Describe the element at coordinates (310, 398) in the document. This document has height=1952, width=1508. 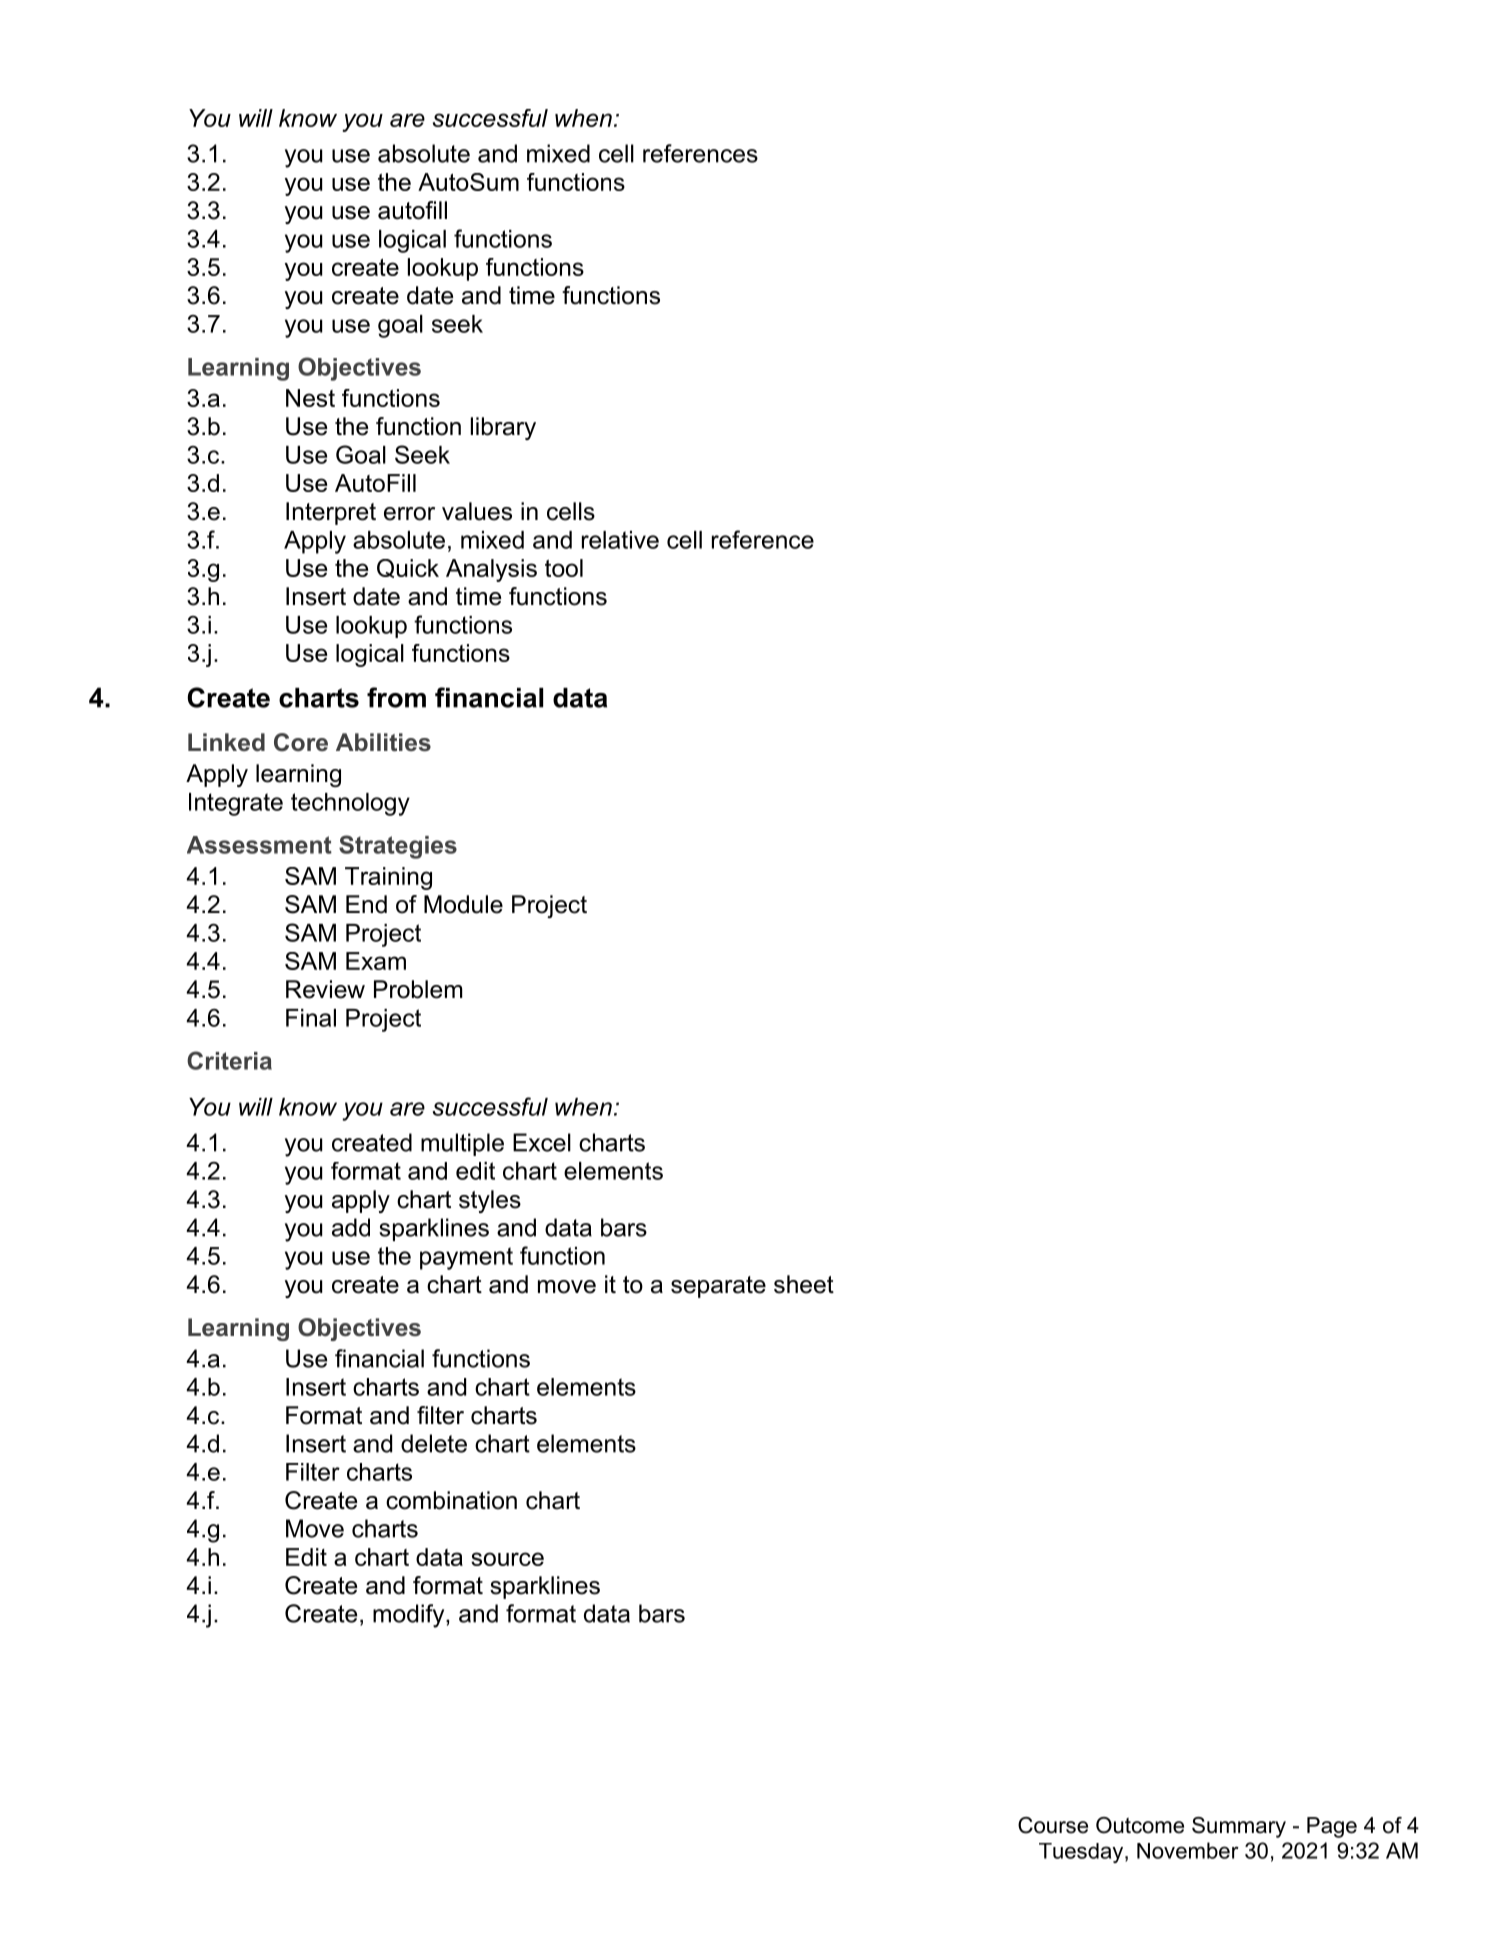
I see `Nest` at that location.
